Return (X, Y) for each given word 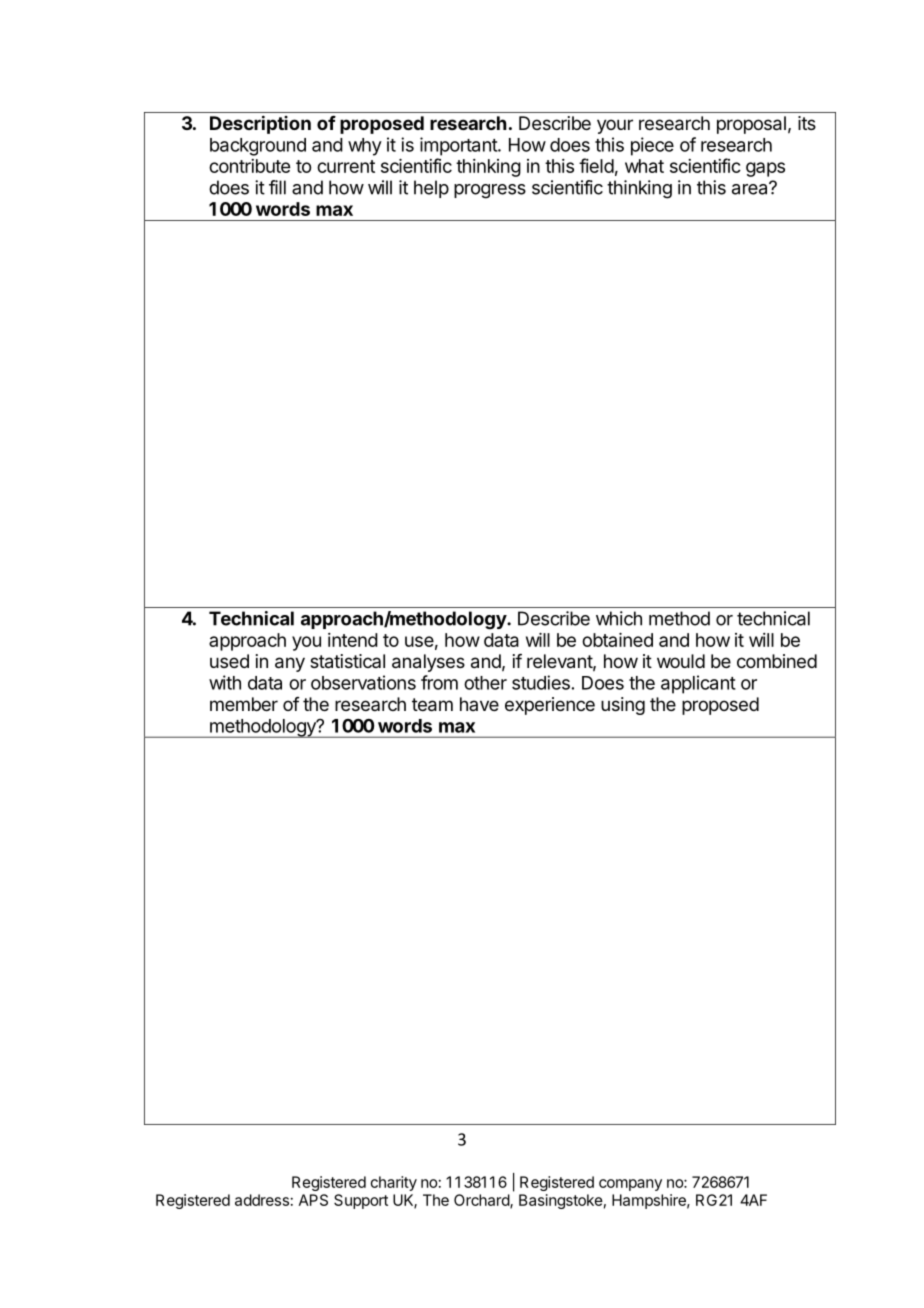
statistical (347, 661)
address (262, 1200)
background (258, 147)
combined (777, 661)
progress (490, 191)
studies (541, 682)
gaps (765, 169)
